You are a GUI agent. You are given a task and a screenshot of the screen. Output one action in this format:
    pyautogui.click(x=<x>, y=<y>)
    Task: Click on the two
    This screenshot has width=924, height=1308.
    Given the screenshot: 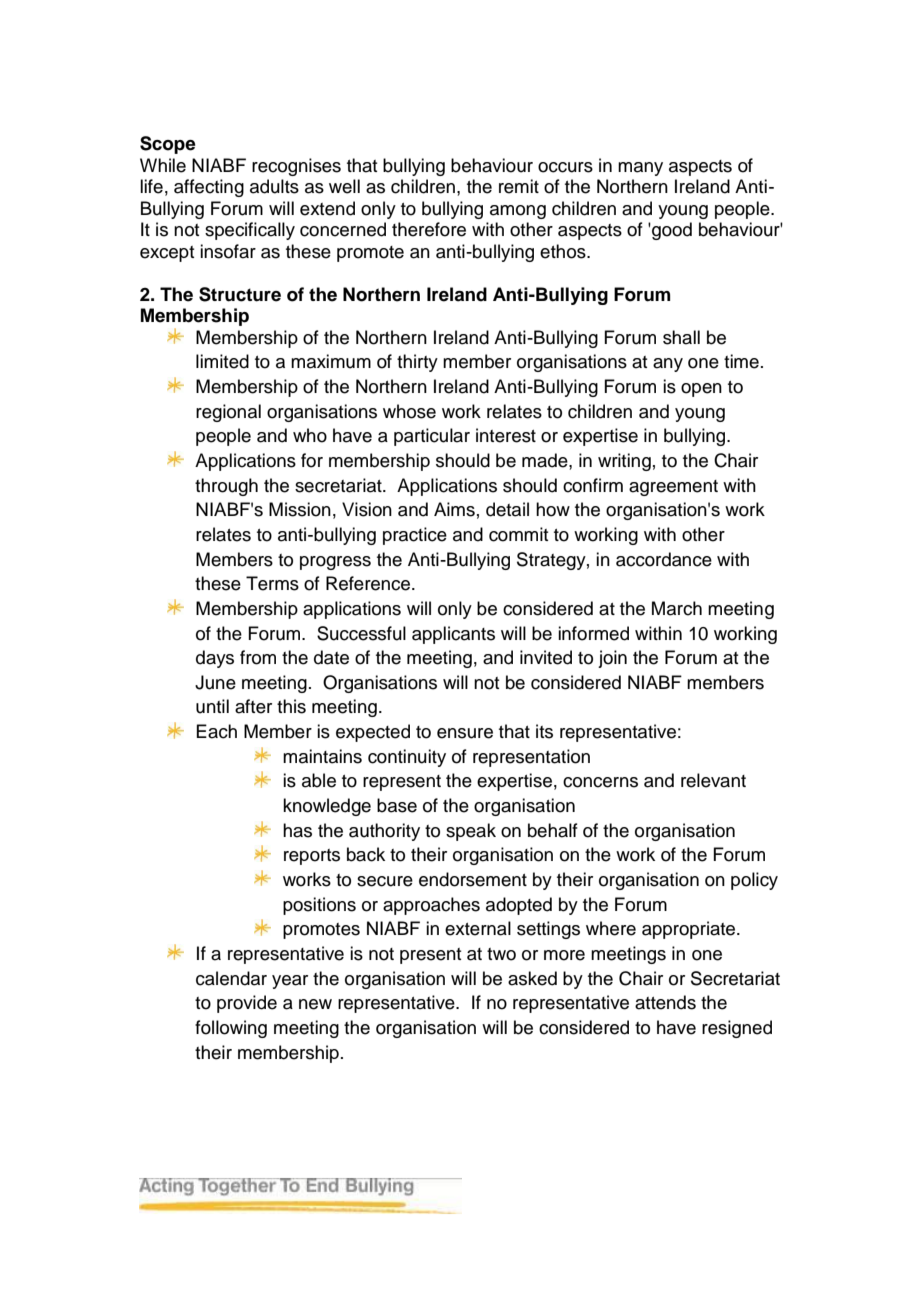 What is the action you would take?
    pyautogui.click(x=501, y=954)
